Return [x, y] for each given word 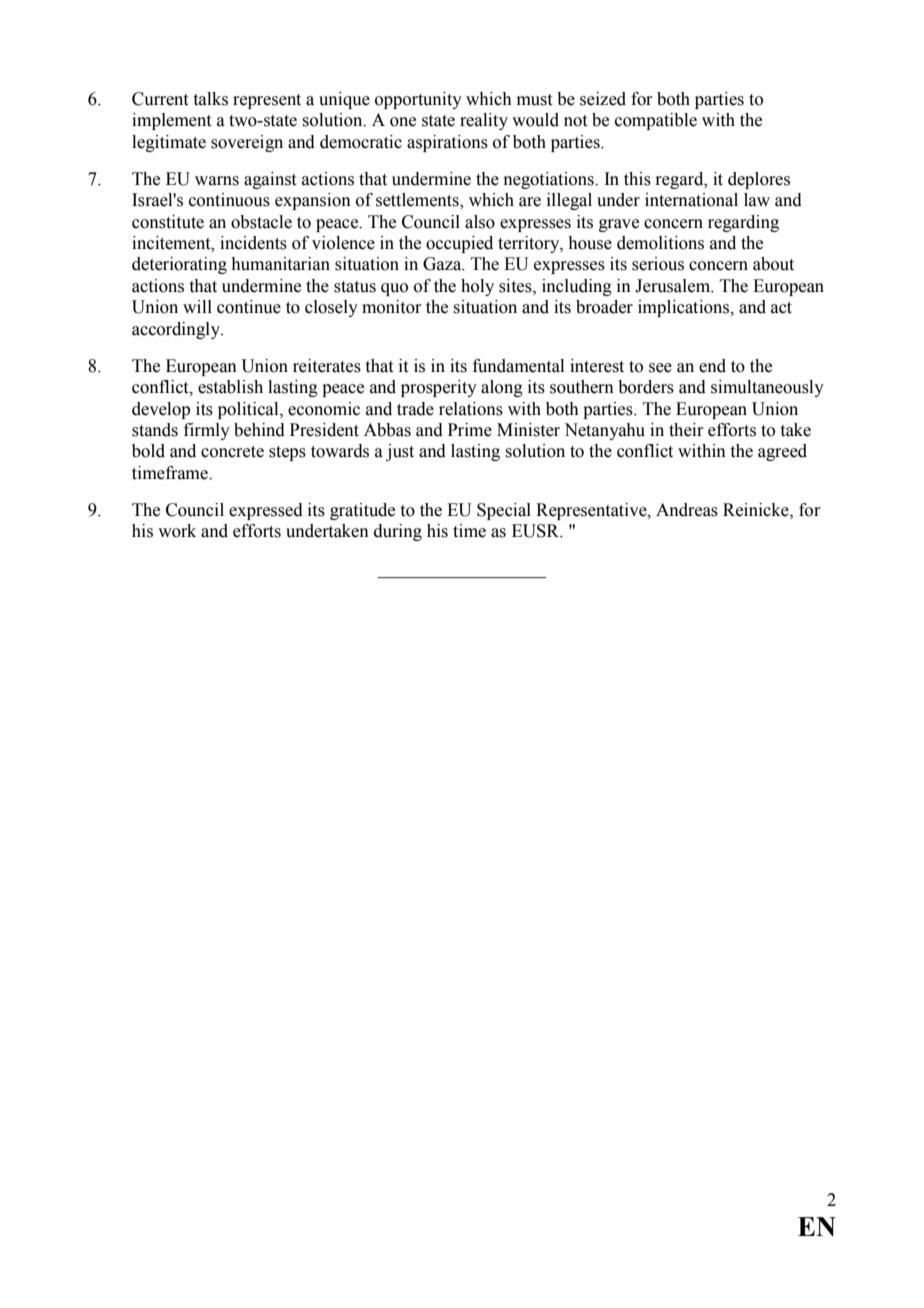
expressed [266, 511]
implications [685, 308]
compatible [656, 121]
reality [484, 121]
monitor [392, 307]
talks [211, 99]
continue [249, 307]
